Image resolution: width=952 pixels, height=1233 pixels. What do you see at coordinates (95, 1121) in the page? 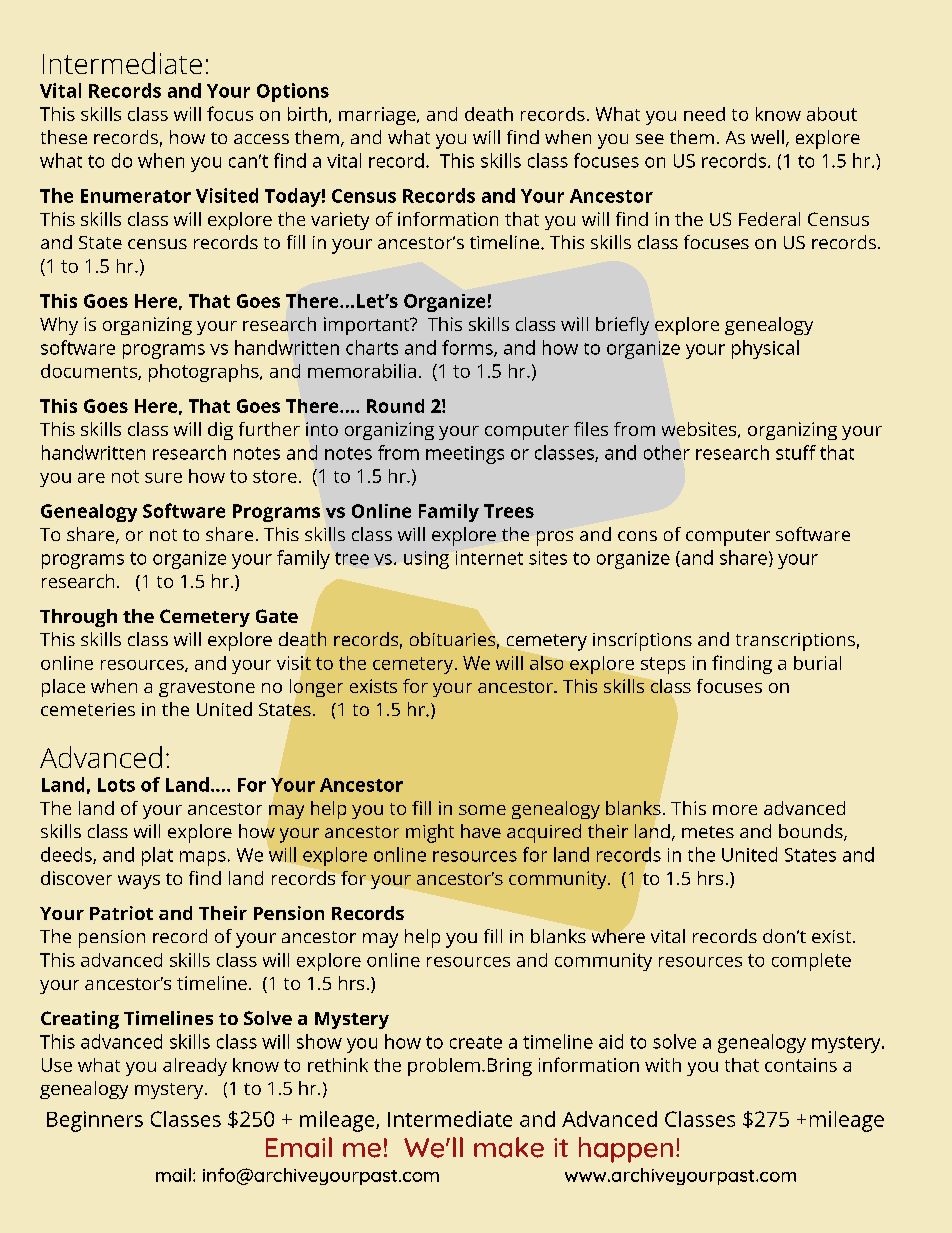
I see `Beginners` at bounding box center [95, 1121].
